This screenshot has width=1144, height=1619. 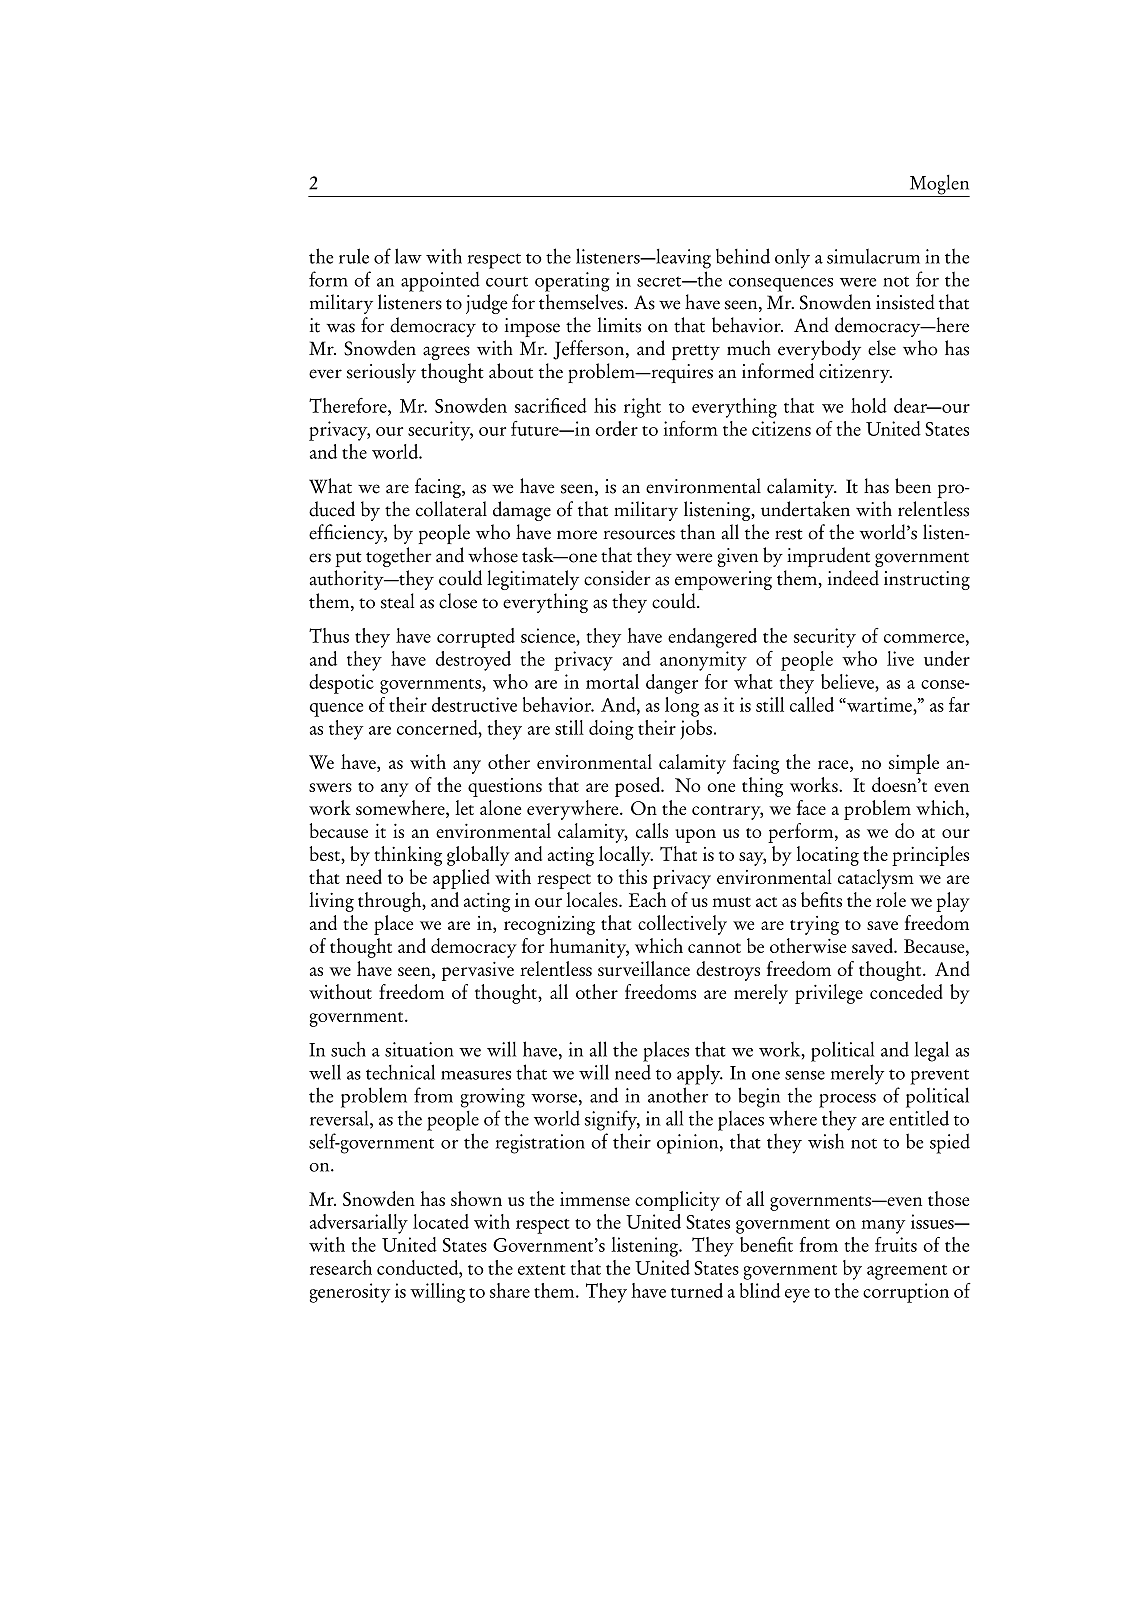 I want to click on turned, so click(x=697, y=1290).
